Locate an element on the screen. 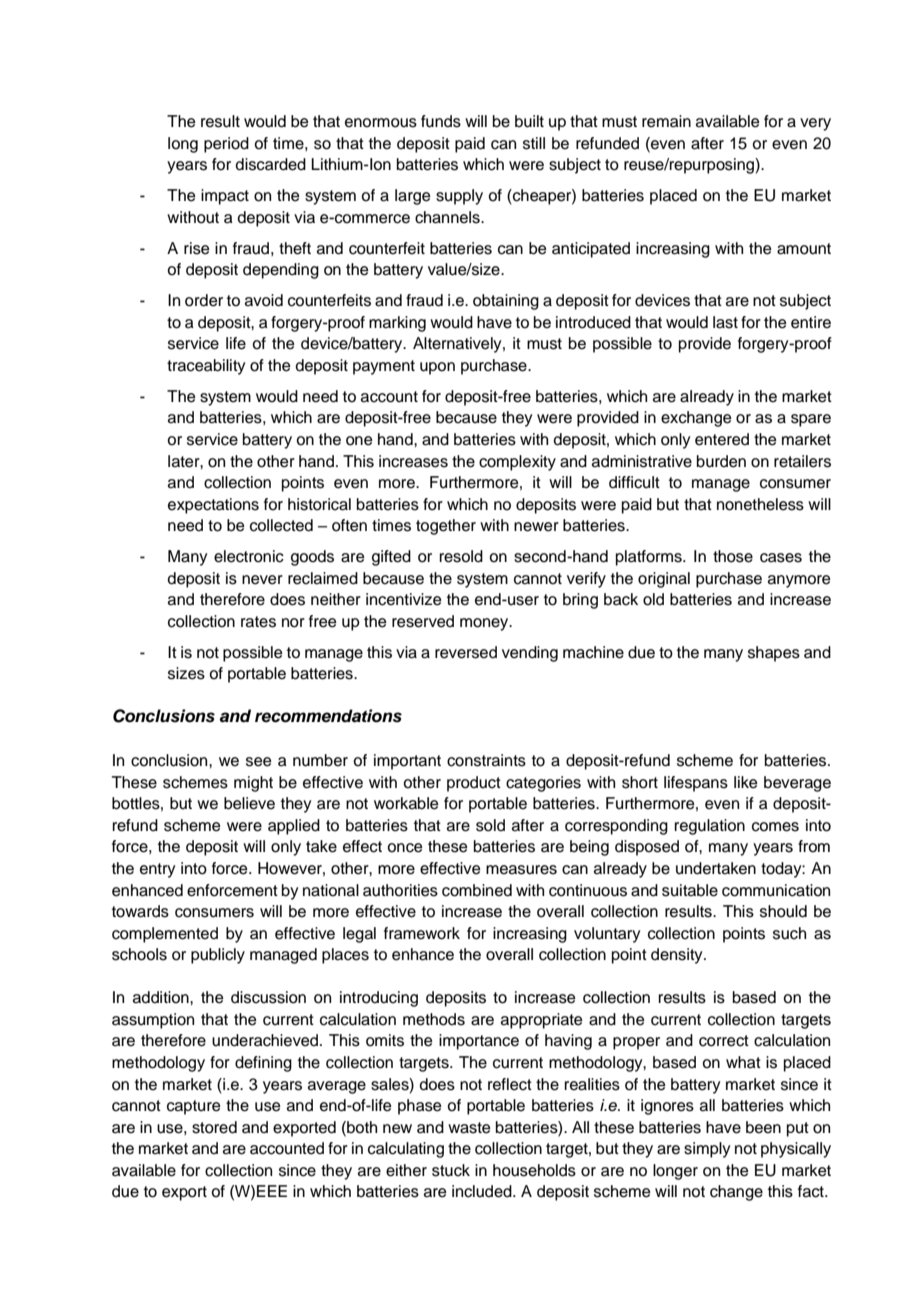 This screenshot has width=924, height=1308. remain is located at coordinates (666, 121).
